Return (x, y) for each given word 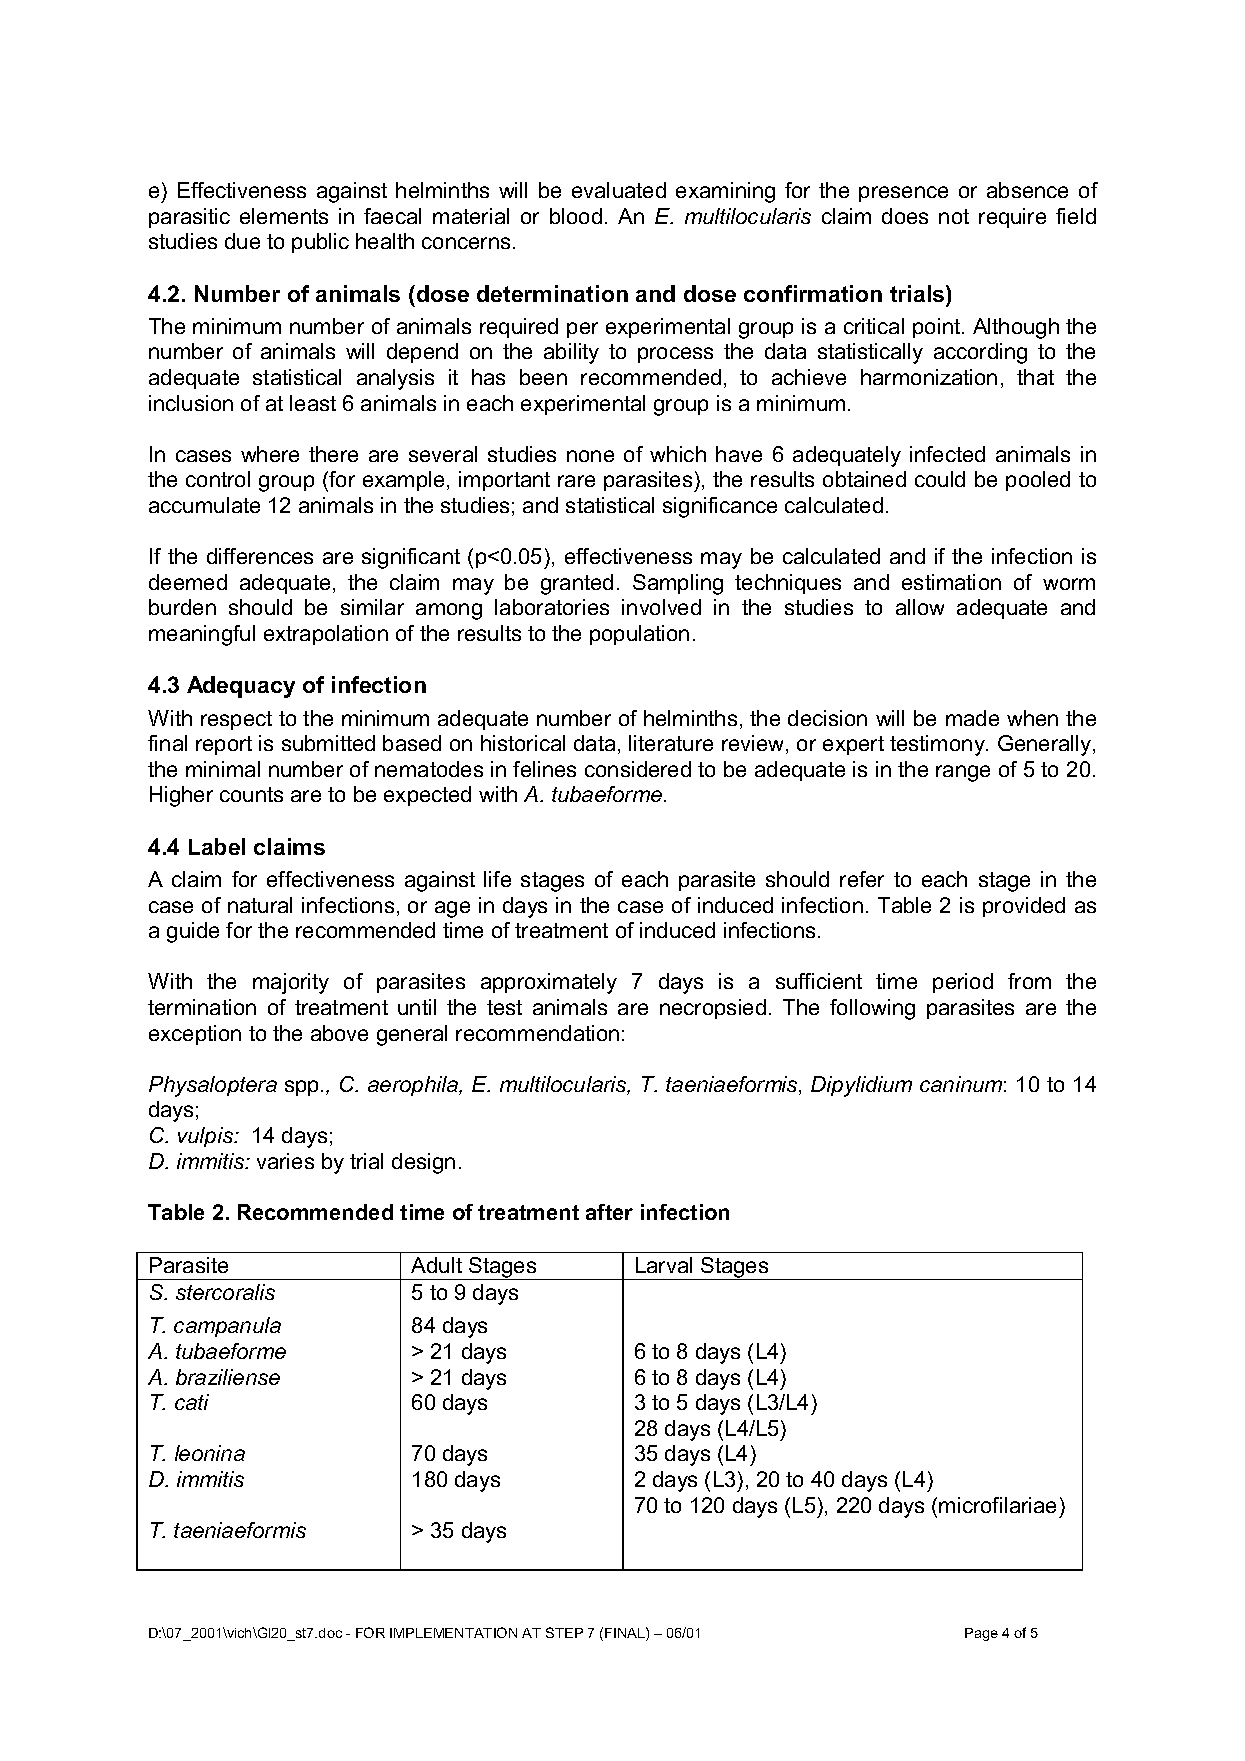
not (954, 216)
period (963, 983)
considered (638, 769)
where (270, 454)
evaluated (619, 190)
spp (301, 1088)
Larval (664, 1265)
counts (251, 794)
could (940, 479)
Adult (436, 1265)
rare (576, 481)
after (609, 1212)
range (963, 773)
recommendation (537, 1033)
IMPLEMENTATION (453, 1632)
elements (284, 216)
